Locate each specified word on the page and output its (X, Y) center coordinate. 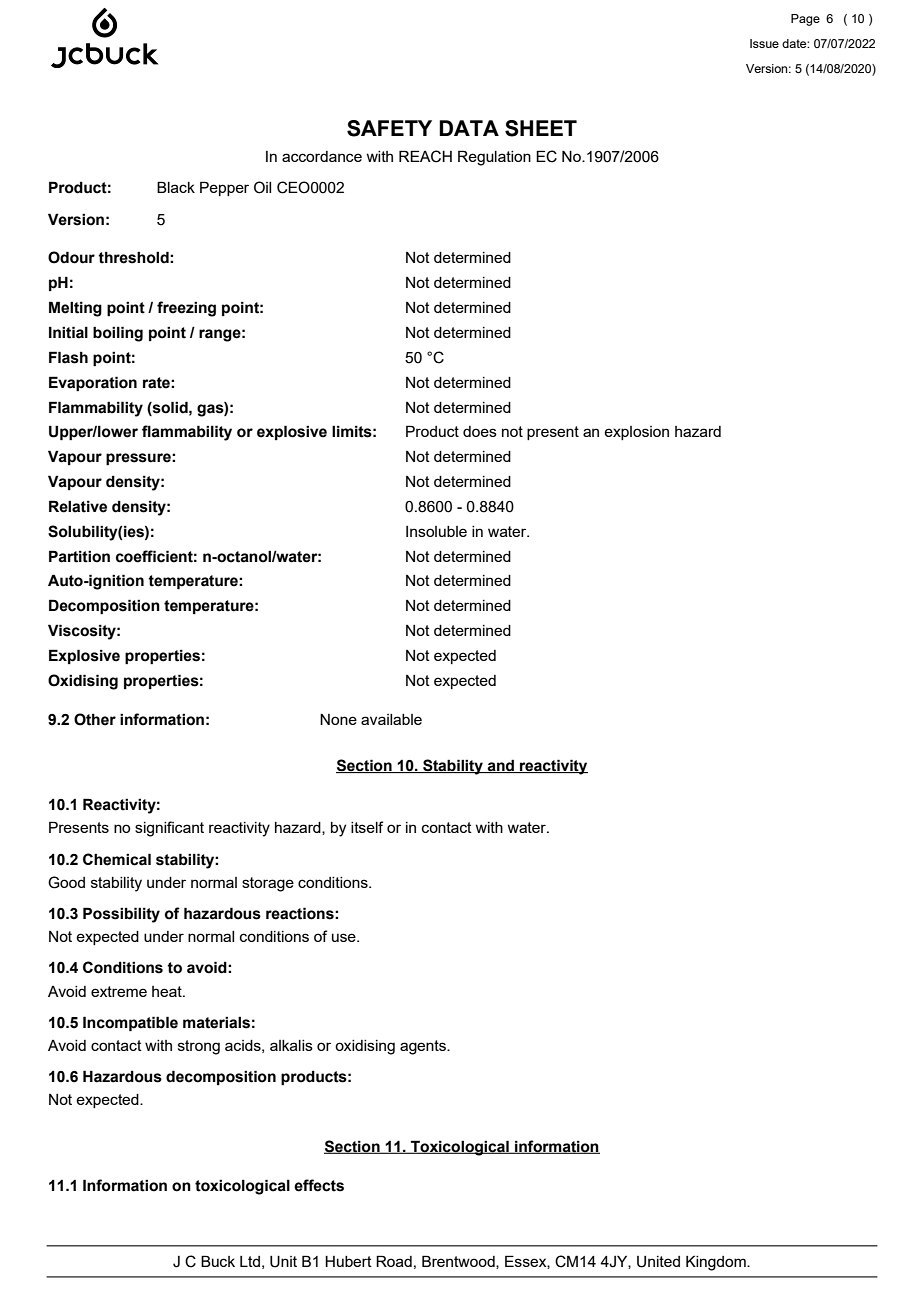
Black (176, 187)
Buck (218, 1261)
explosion (636, 433)
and (500, 766)
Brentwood (459, 1262)
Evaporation (93, 383)
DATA (469, 128)
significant (169, 829)
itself (367, 827)
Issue (764, 43)
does (480, 431)
